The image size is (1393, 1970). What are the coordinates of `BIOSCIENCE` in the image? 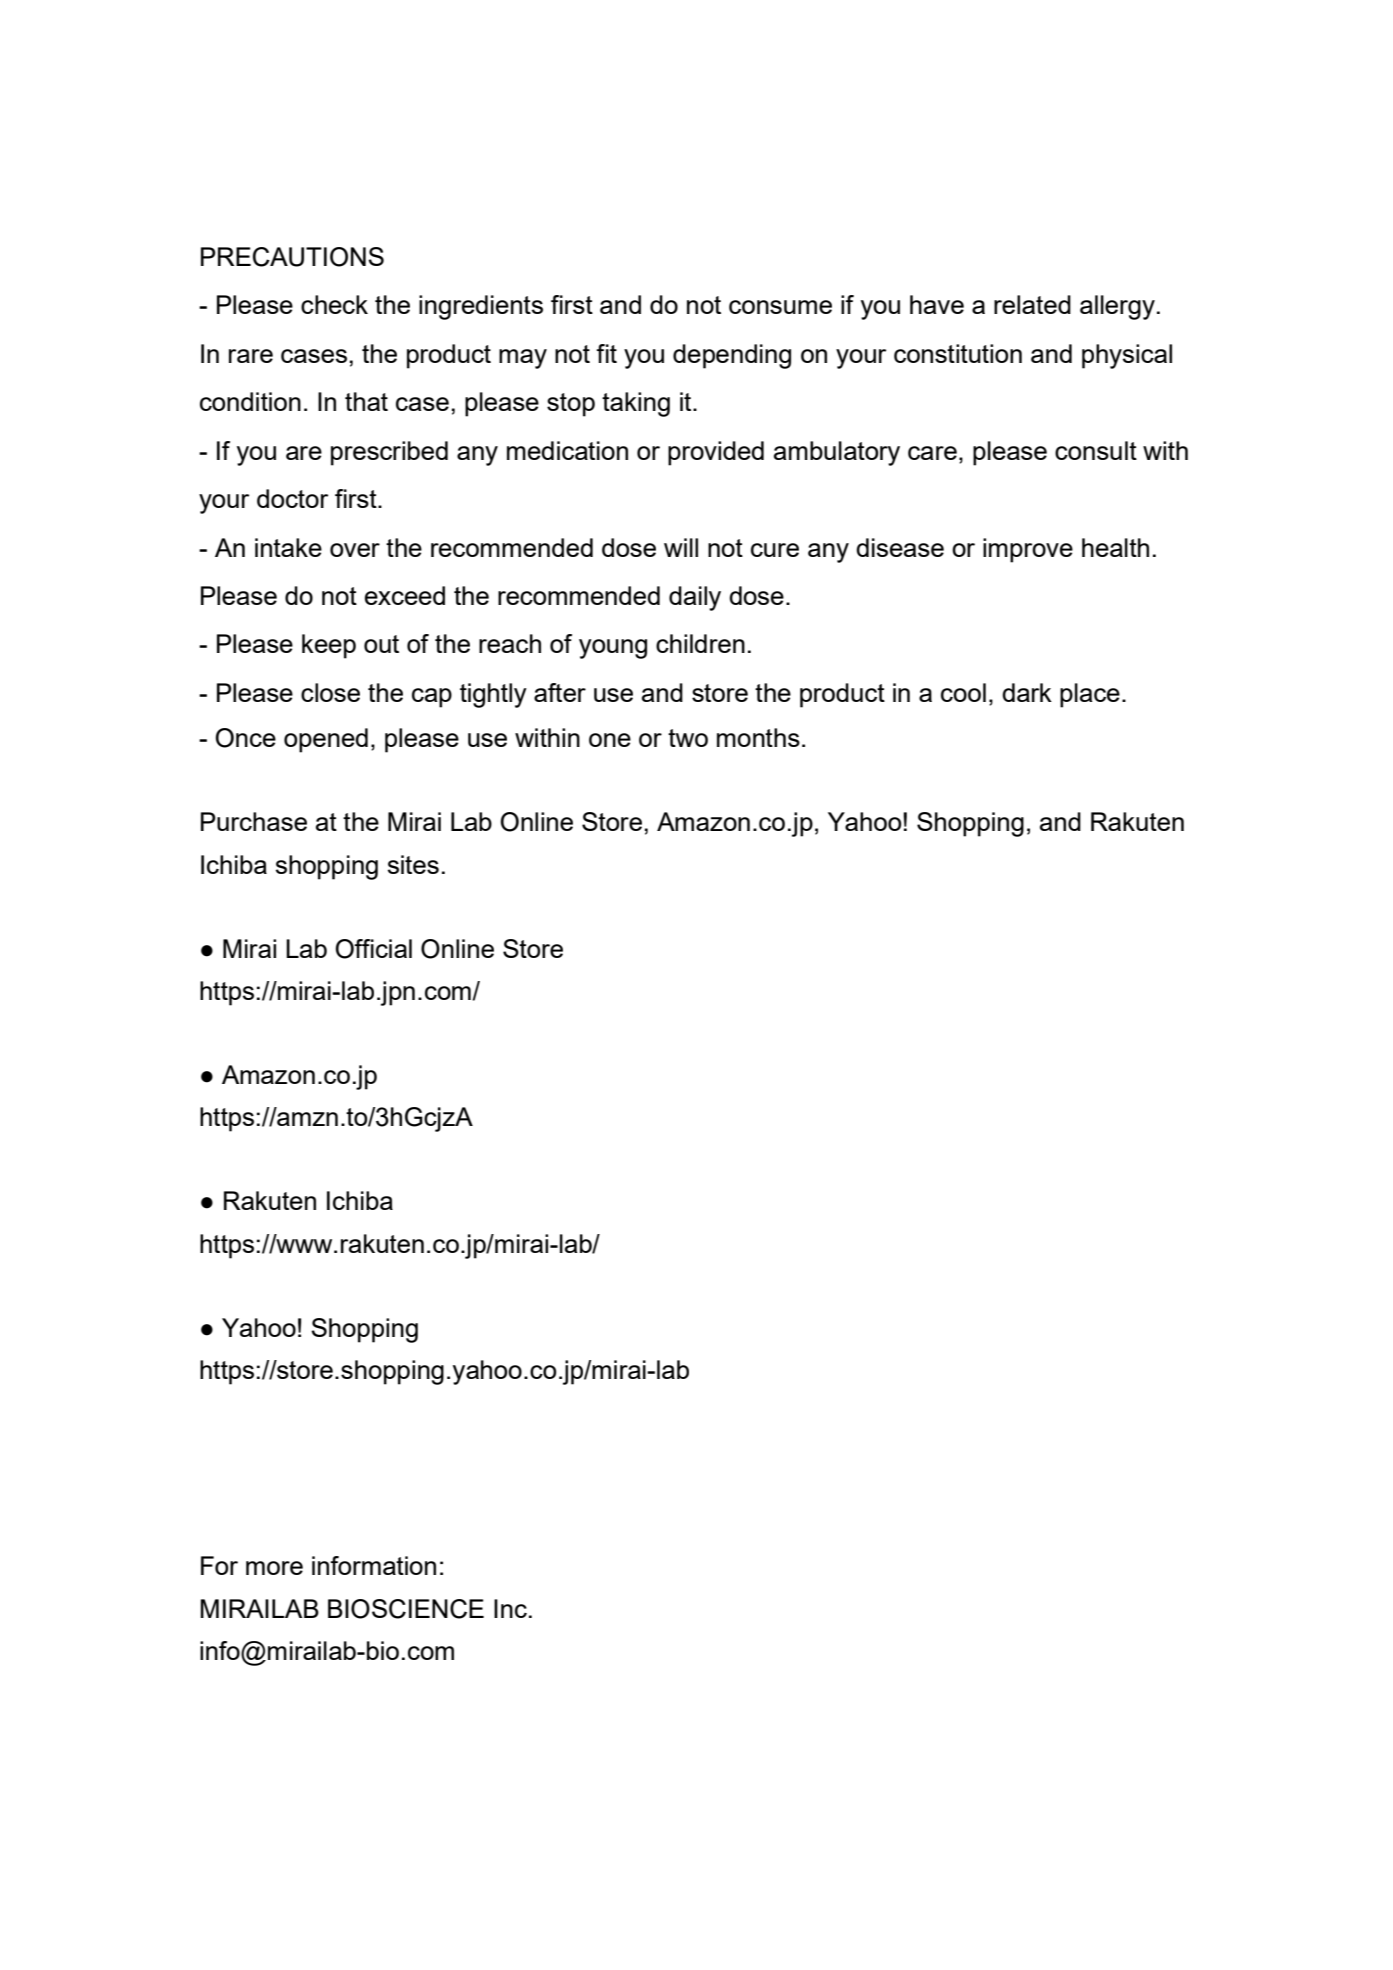 It's located at (406, 1609).
